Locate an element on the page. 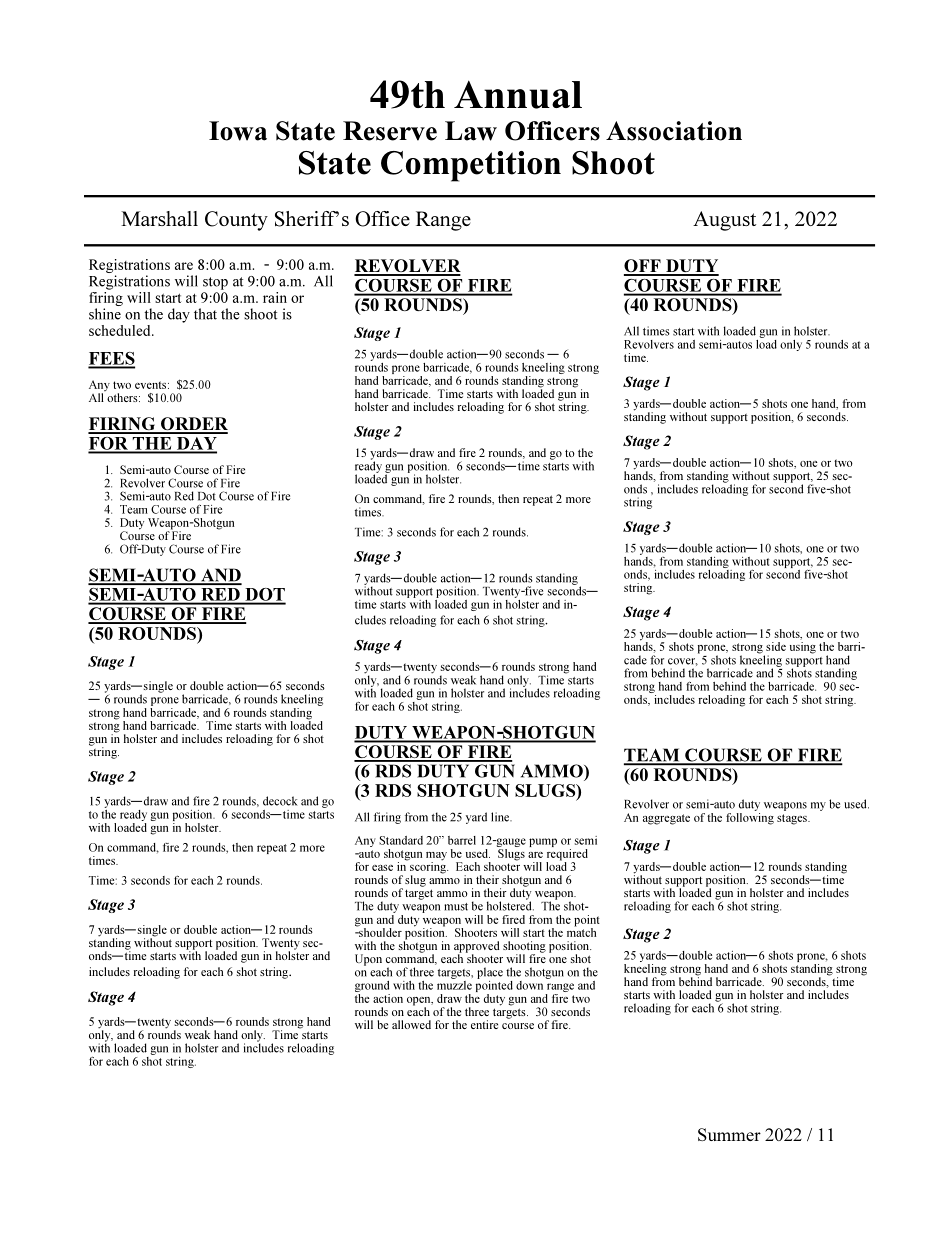  muzzle is located at coordinates (454, 984).
